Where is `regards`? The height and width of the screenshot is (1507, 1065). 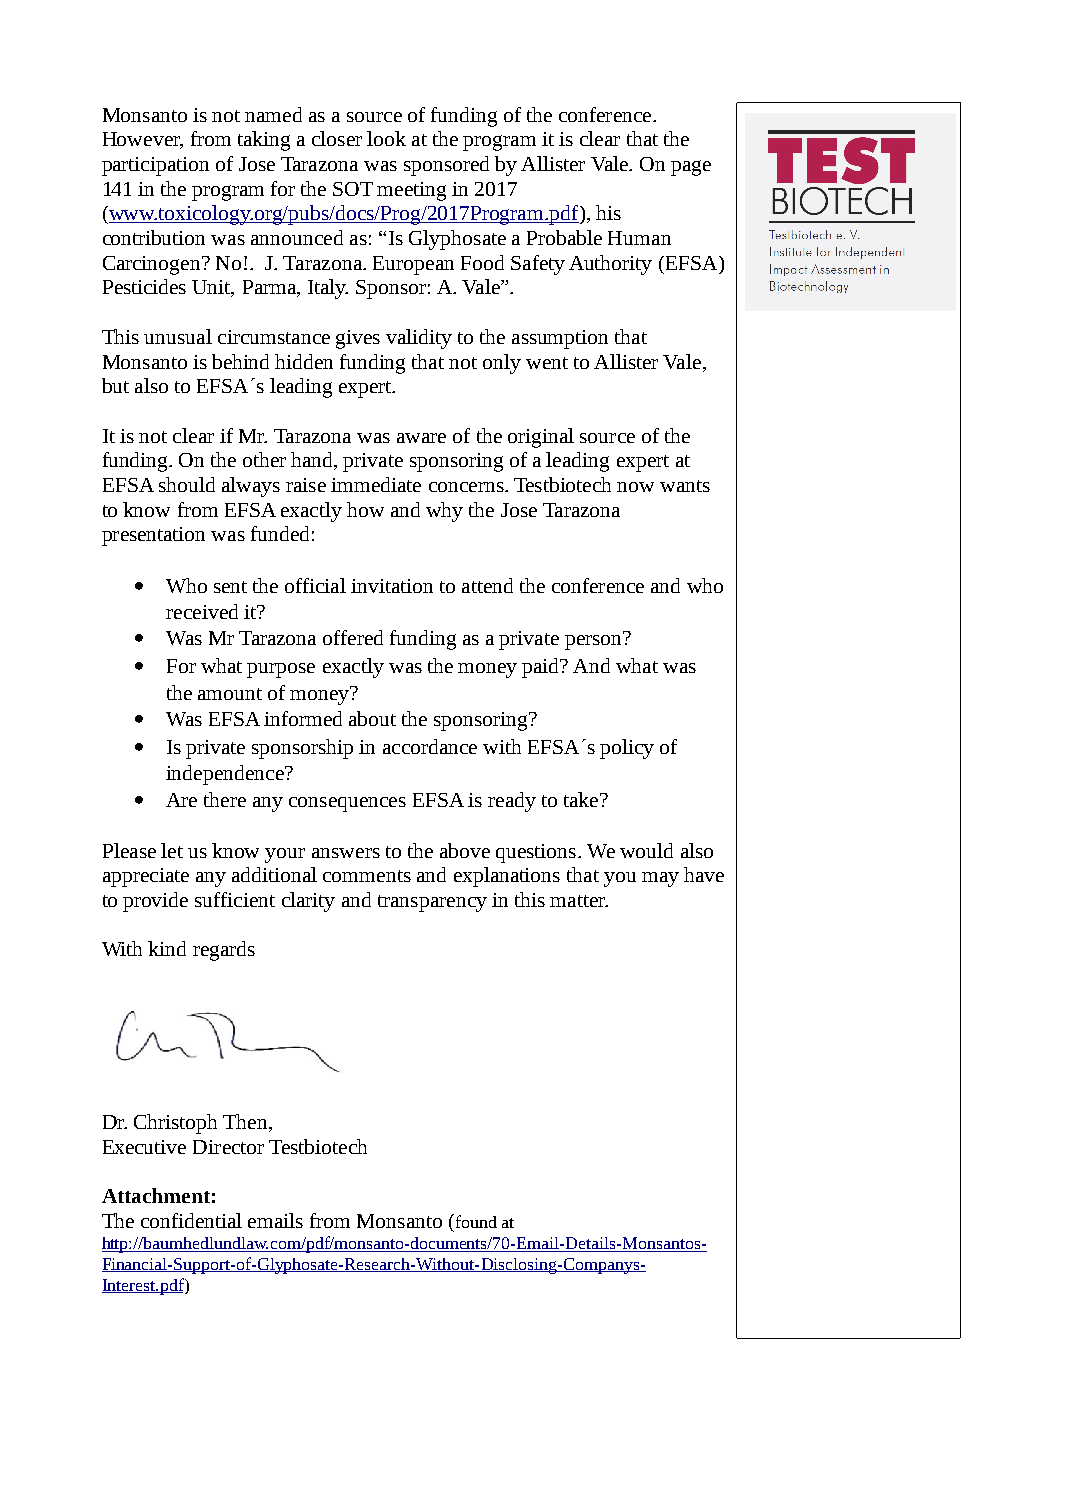 regards is located at coordinates (224, 951).
